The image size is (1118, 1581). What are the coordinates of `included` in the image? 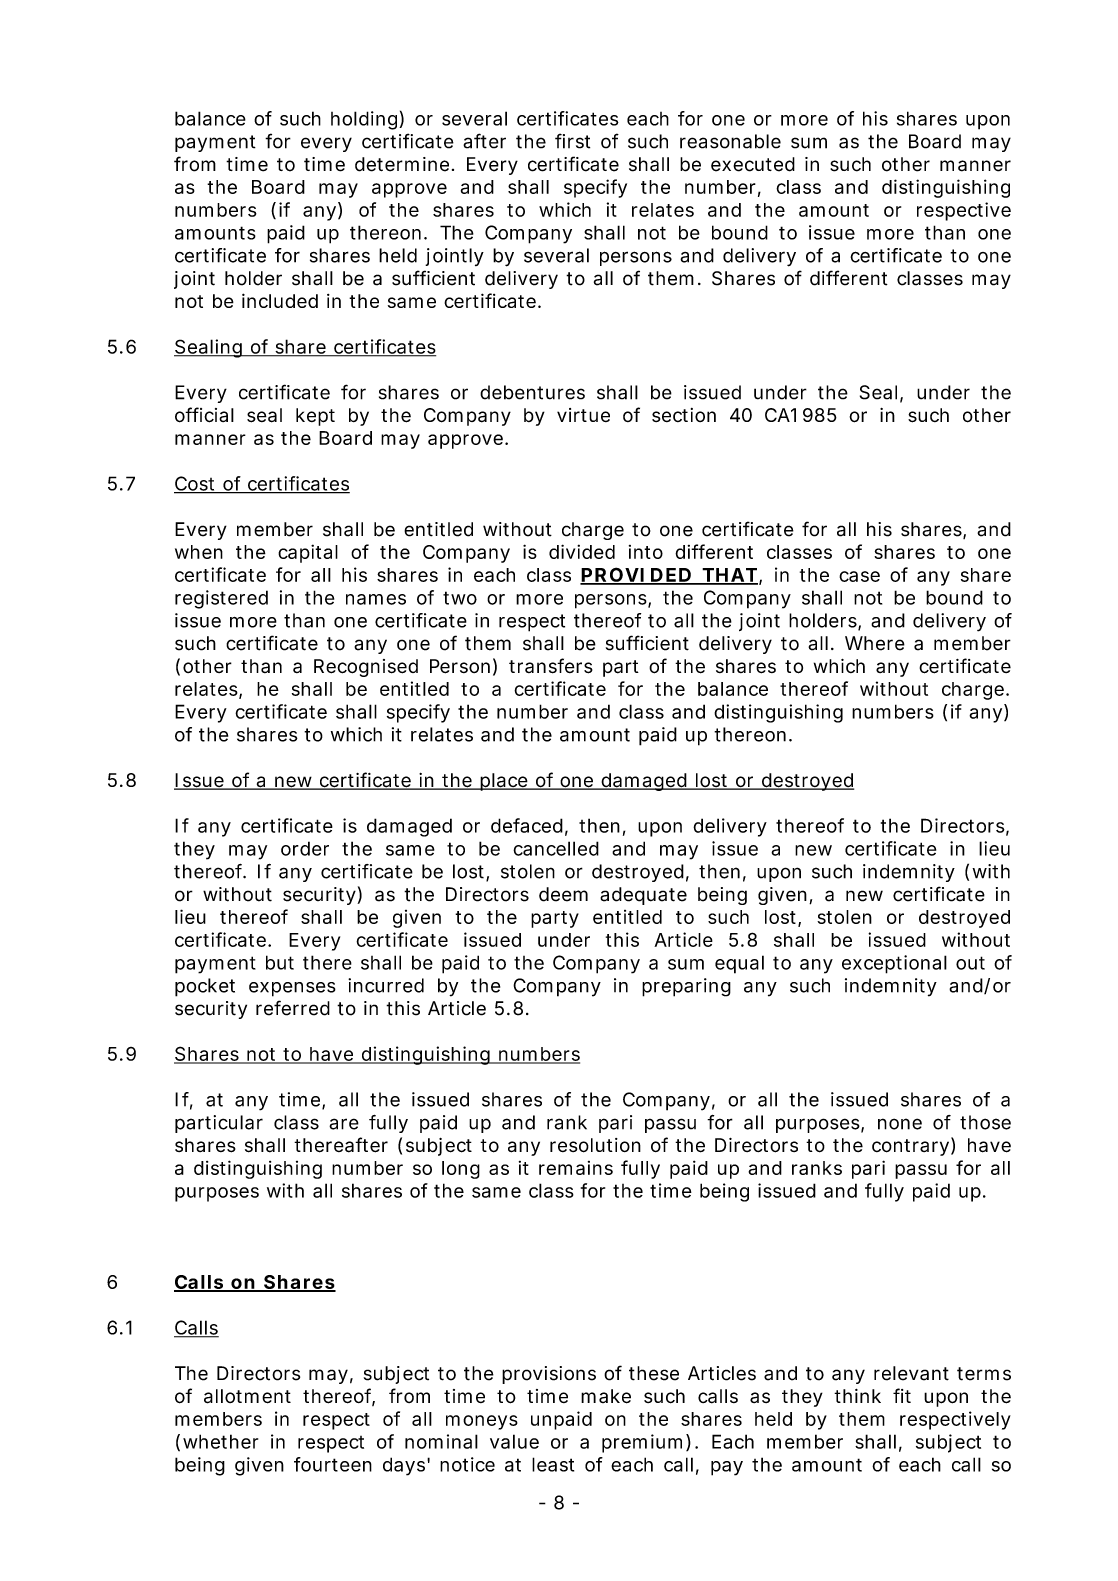 It's located at (280, 300).
